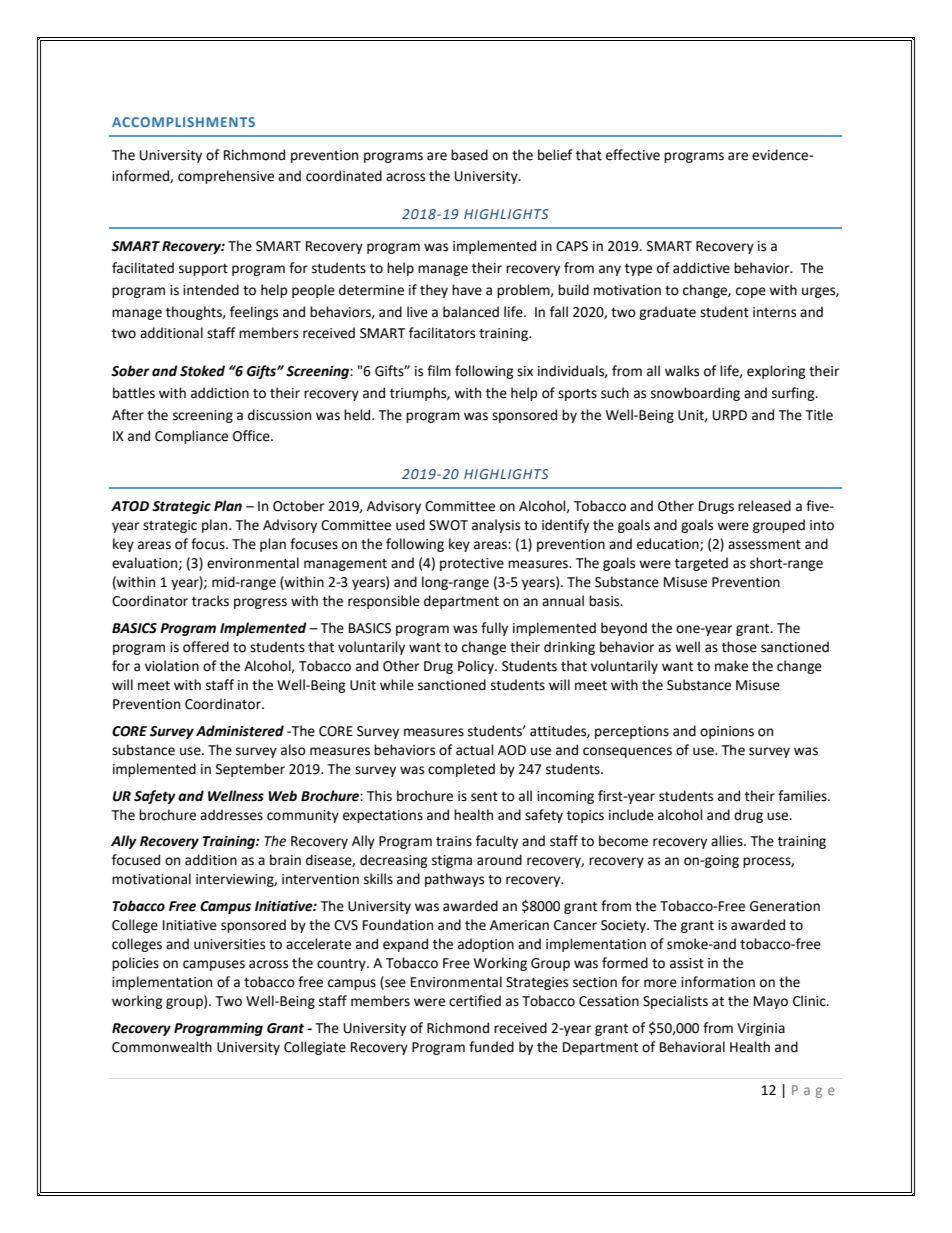 This screenshot has height=1233, width=952. Describe the element at coordinates (162, 1047) in the screenshot. I see `Commonwealth` at that location.
